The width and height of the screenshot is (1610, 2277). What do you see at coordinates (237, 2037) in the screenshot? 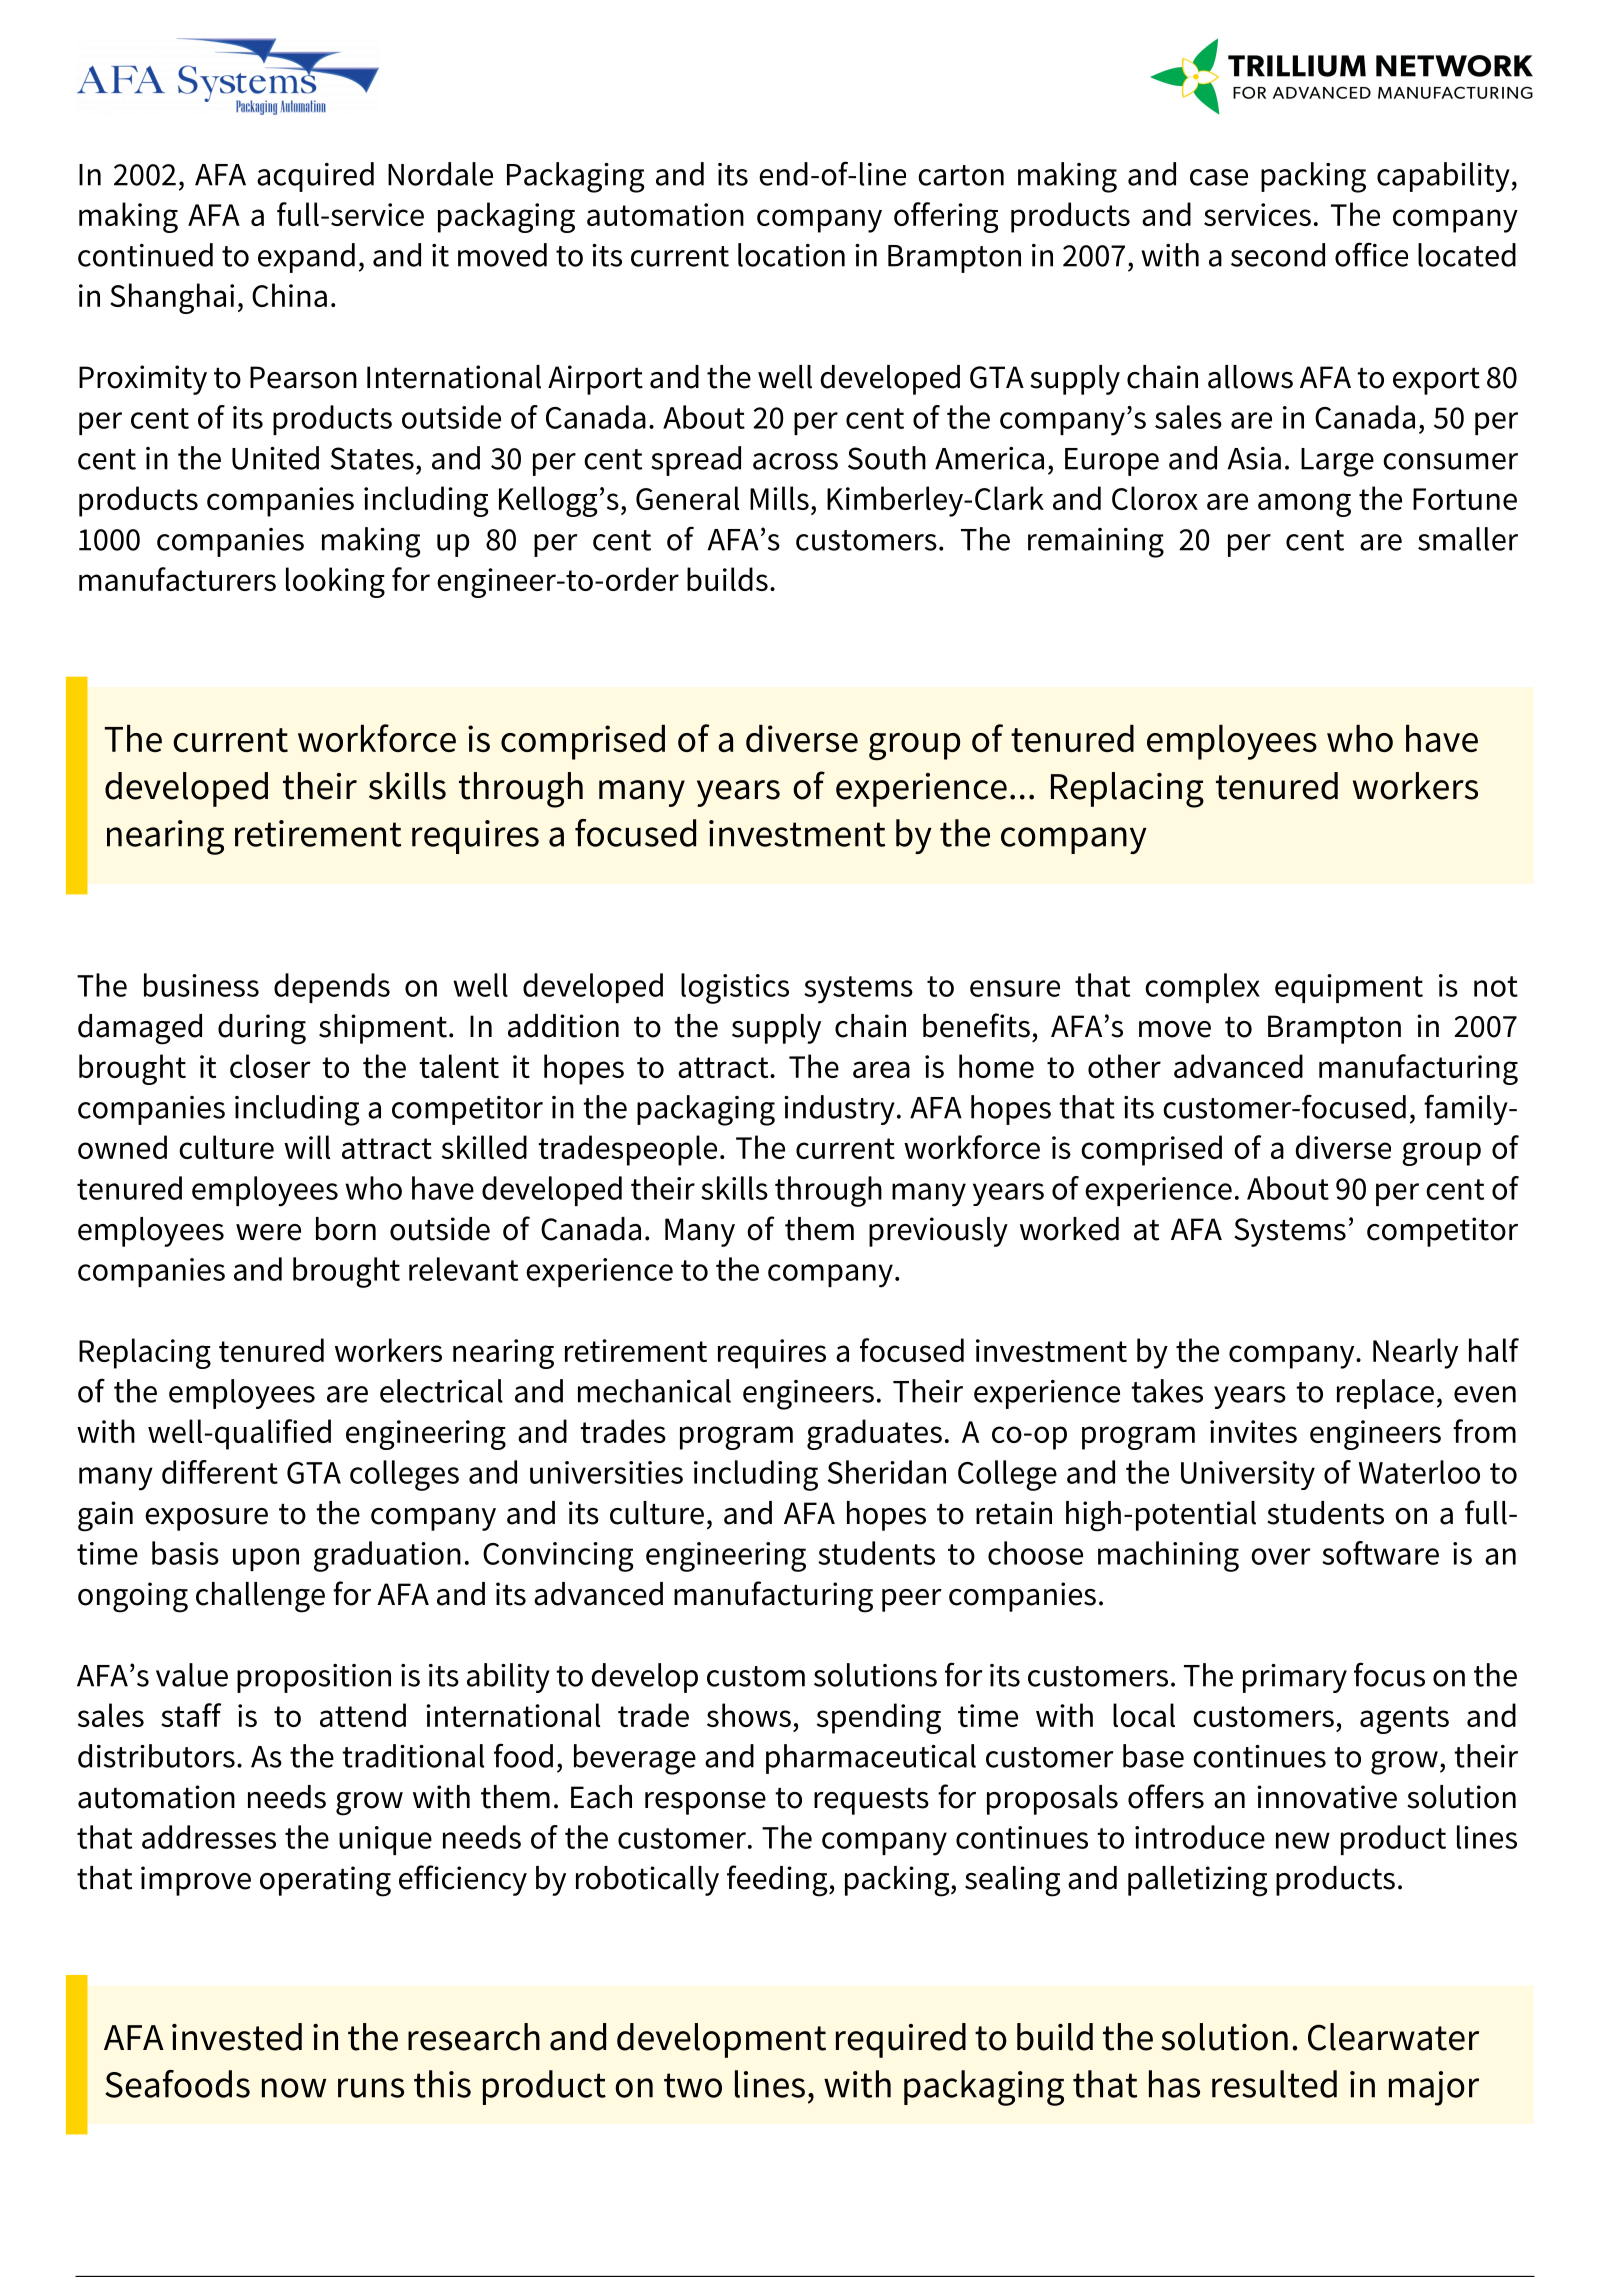
I see `invested` at bounding box center [237, 2037].
